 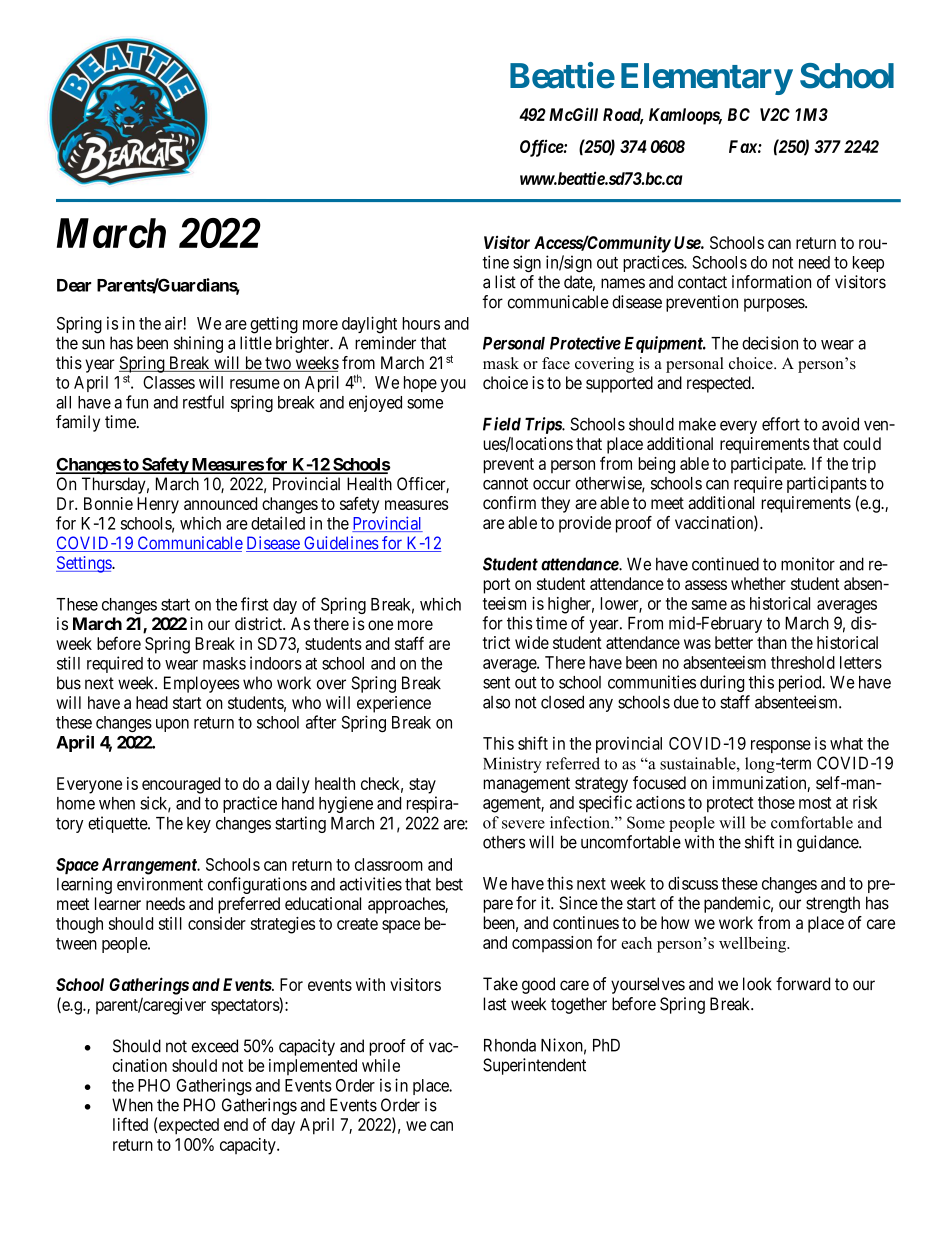 What do you see at coordinates (130, 1124) in the screenshot?
I see `lifted` at bounding box center [130, 1124].
